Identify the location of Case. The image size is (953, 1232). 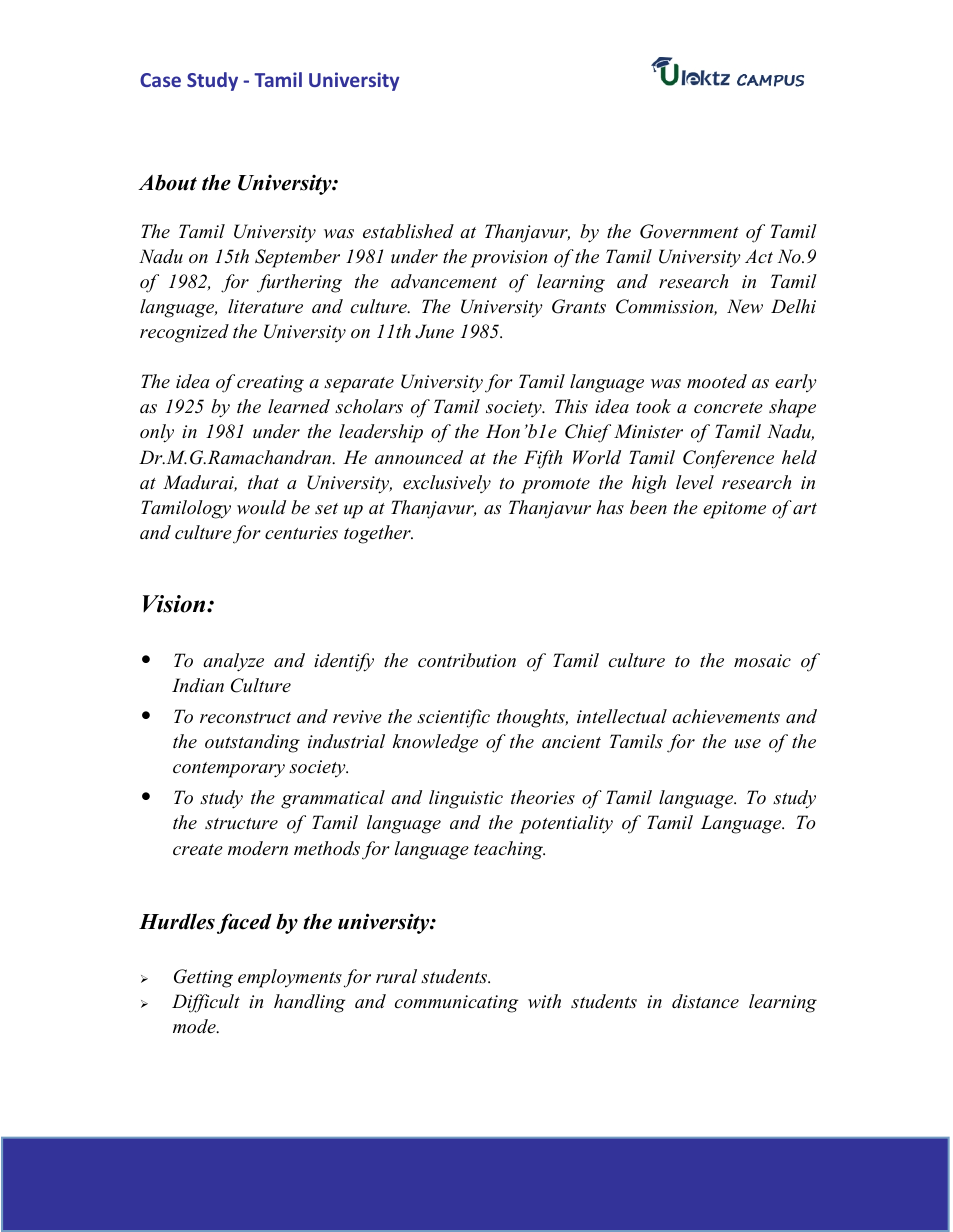
(160, 80).
